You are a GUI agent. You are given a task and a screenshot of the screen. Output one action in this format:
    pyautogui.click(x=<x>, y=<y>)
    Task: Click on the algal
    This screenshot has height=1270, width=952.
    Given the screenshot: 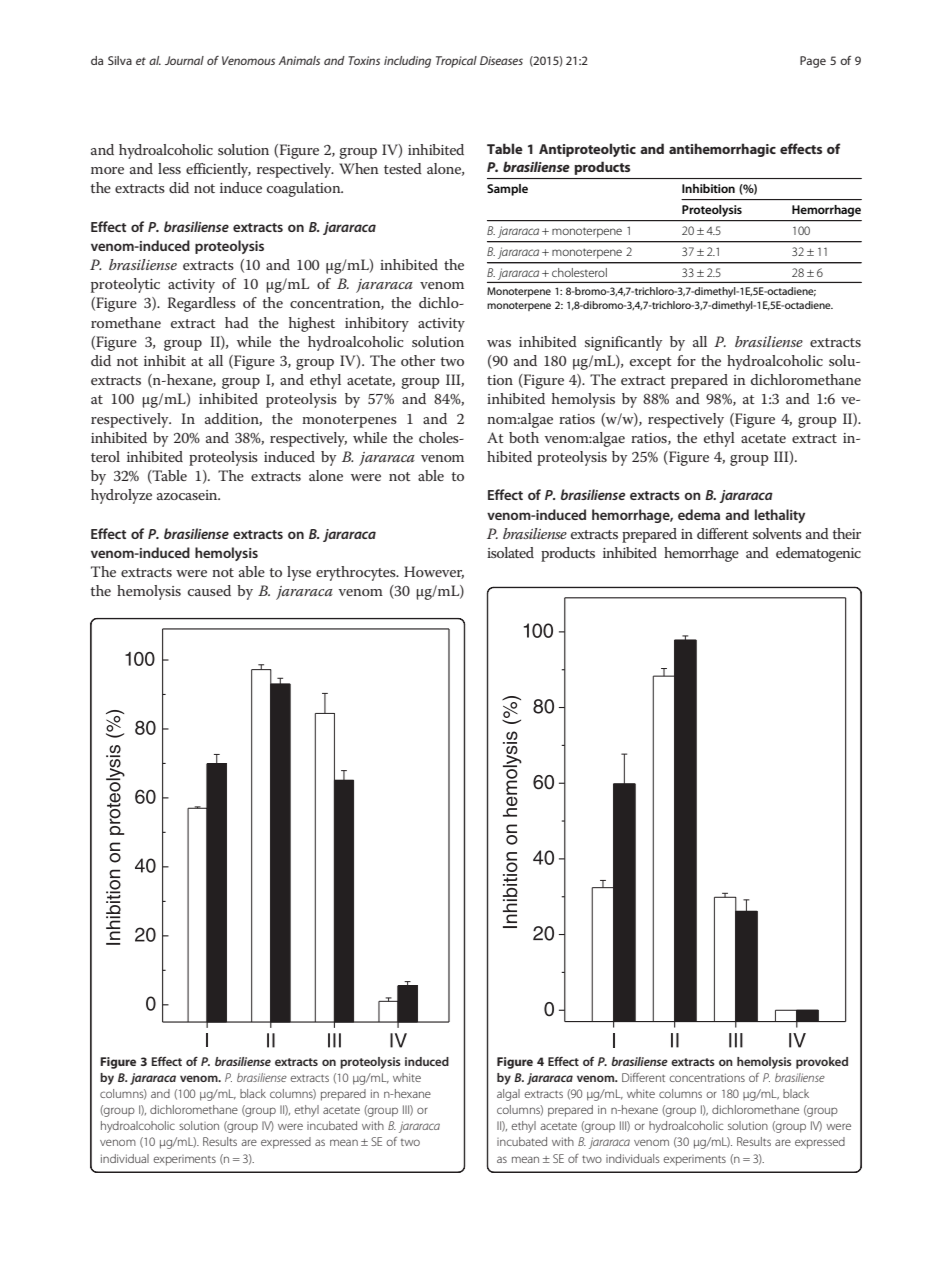 What is the action you would take?
    pyautogui.click(x=508, y=1095)
